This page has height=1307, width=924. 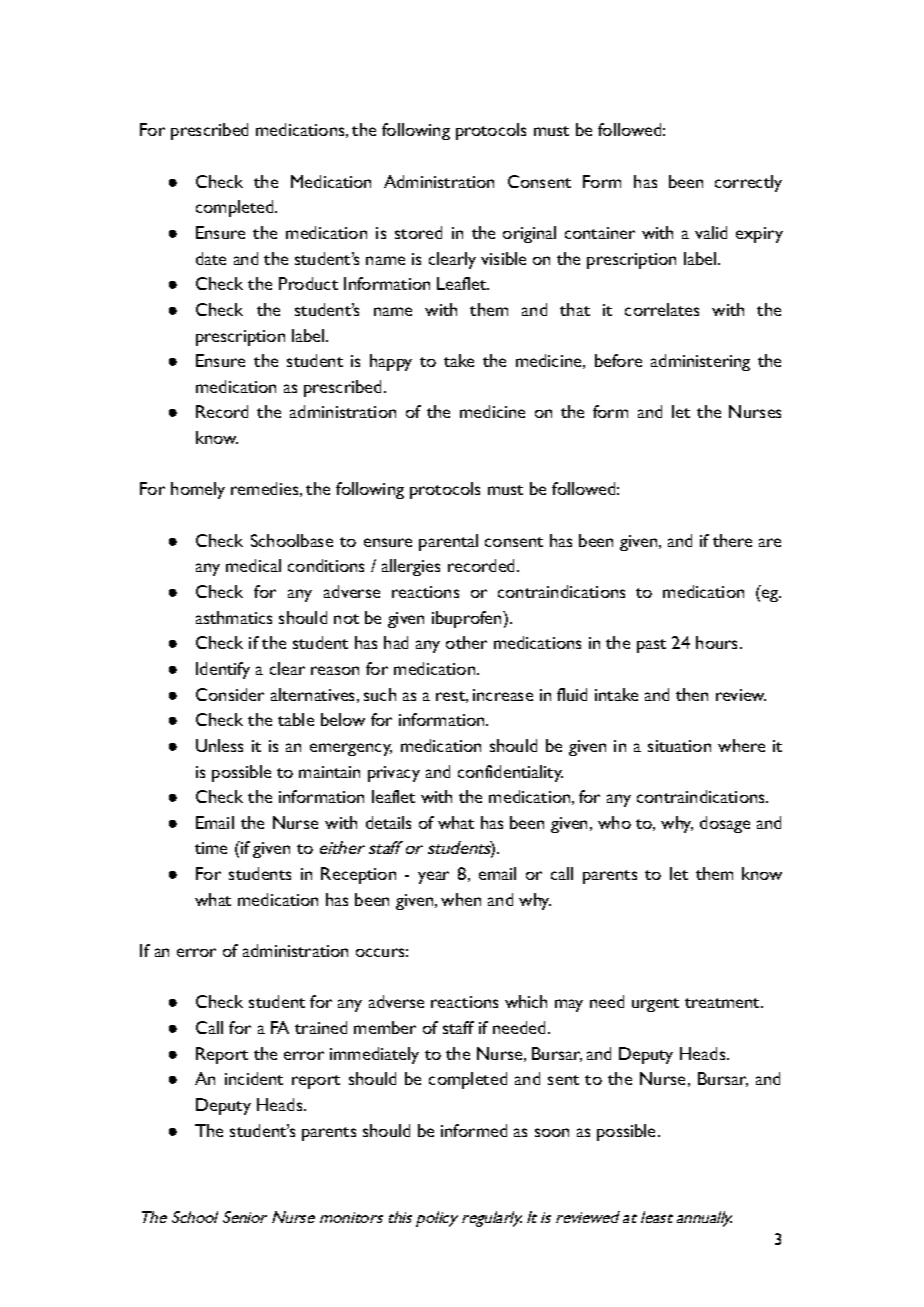 I want to click on Identify, so click(x=223, y=670).
